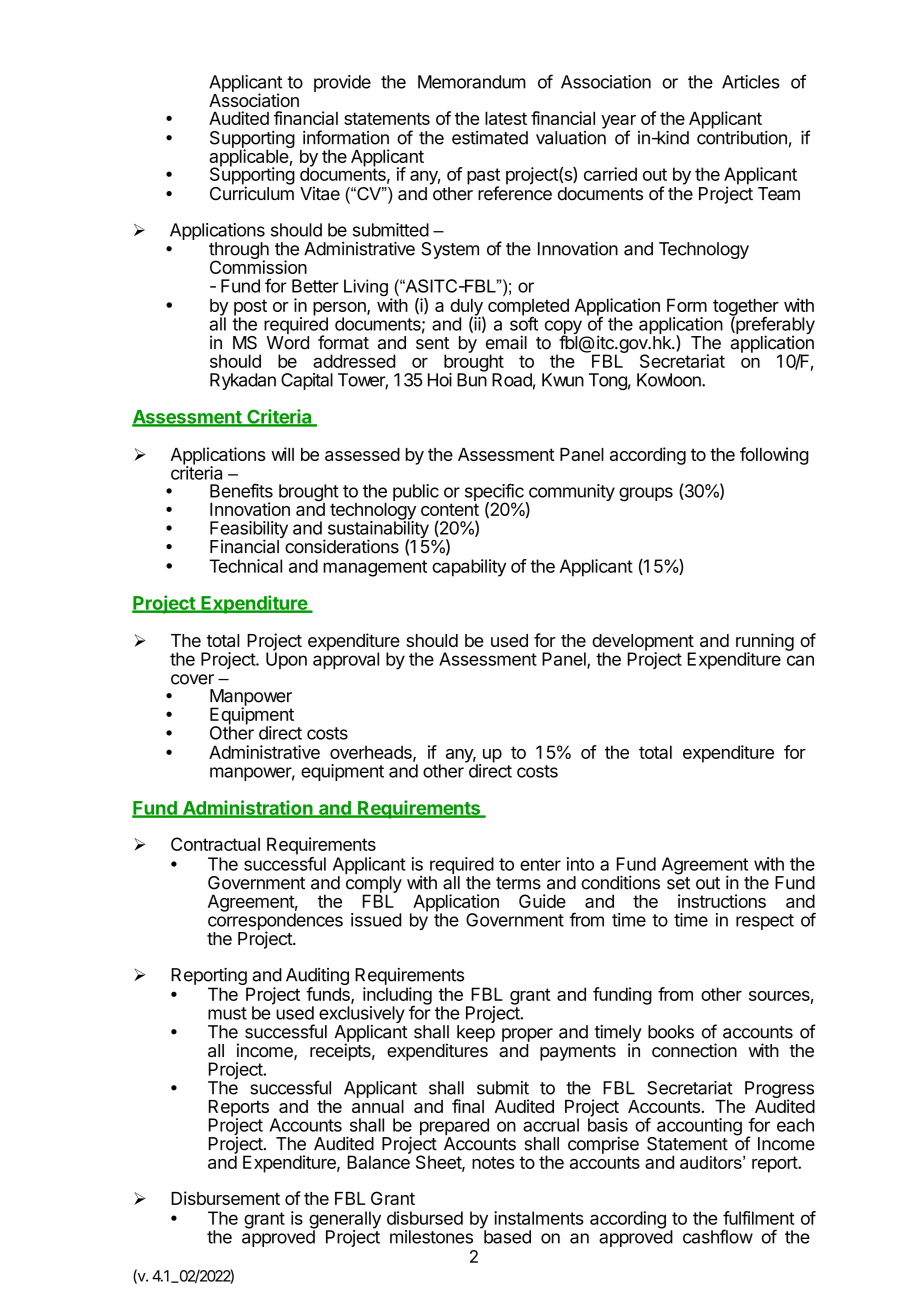 The image size is (924, 1307). Describe the element at coordinates (506, 118) in the screenshot. I see `latest` at that location.
